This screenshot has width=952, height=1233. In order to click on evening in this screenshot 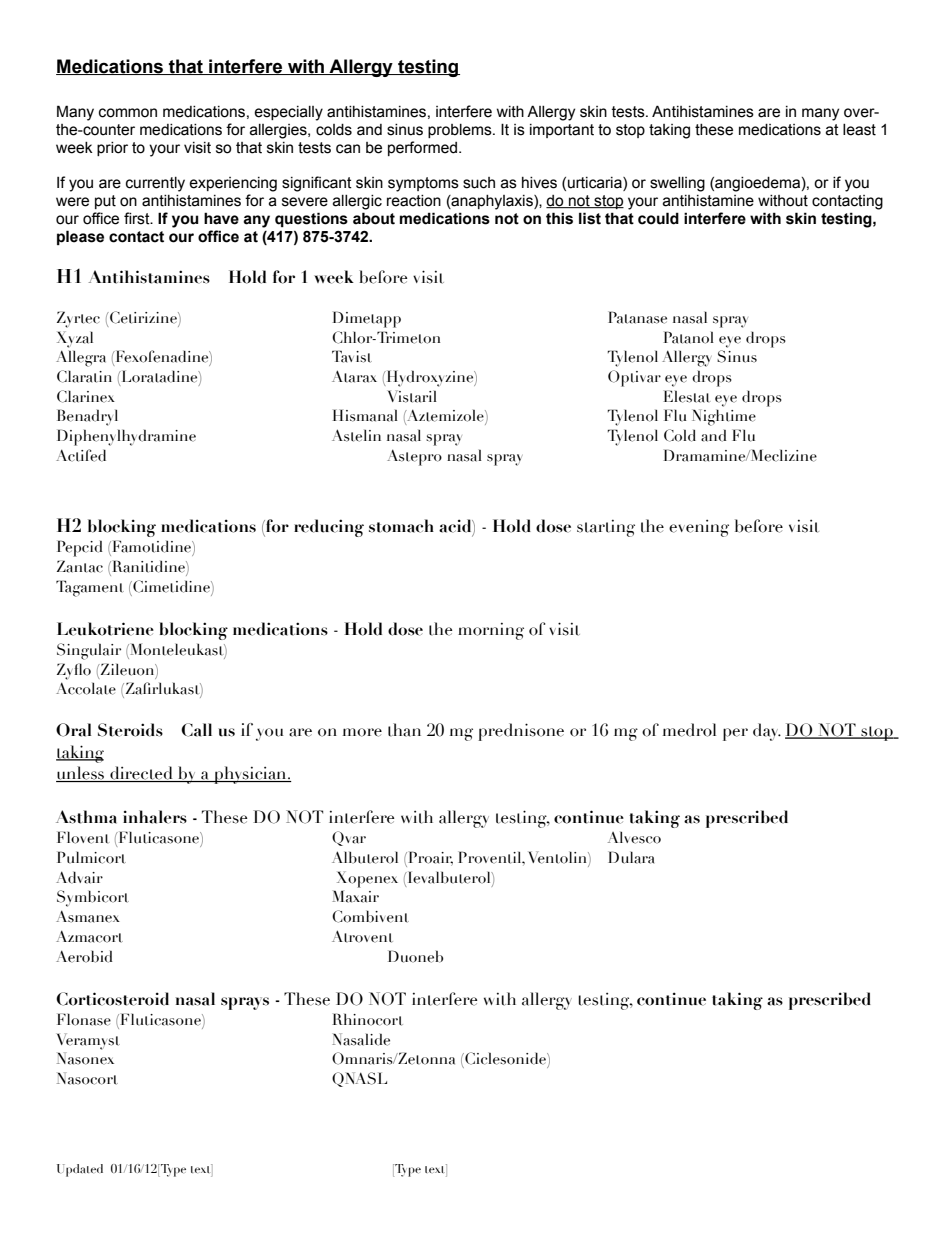, I will do `click(699, 528)`.
